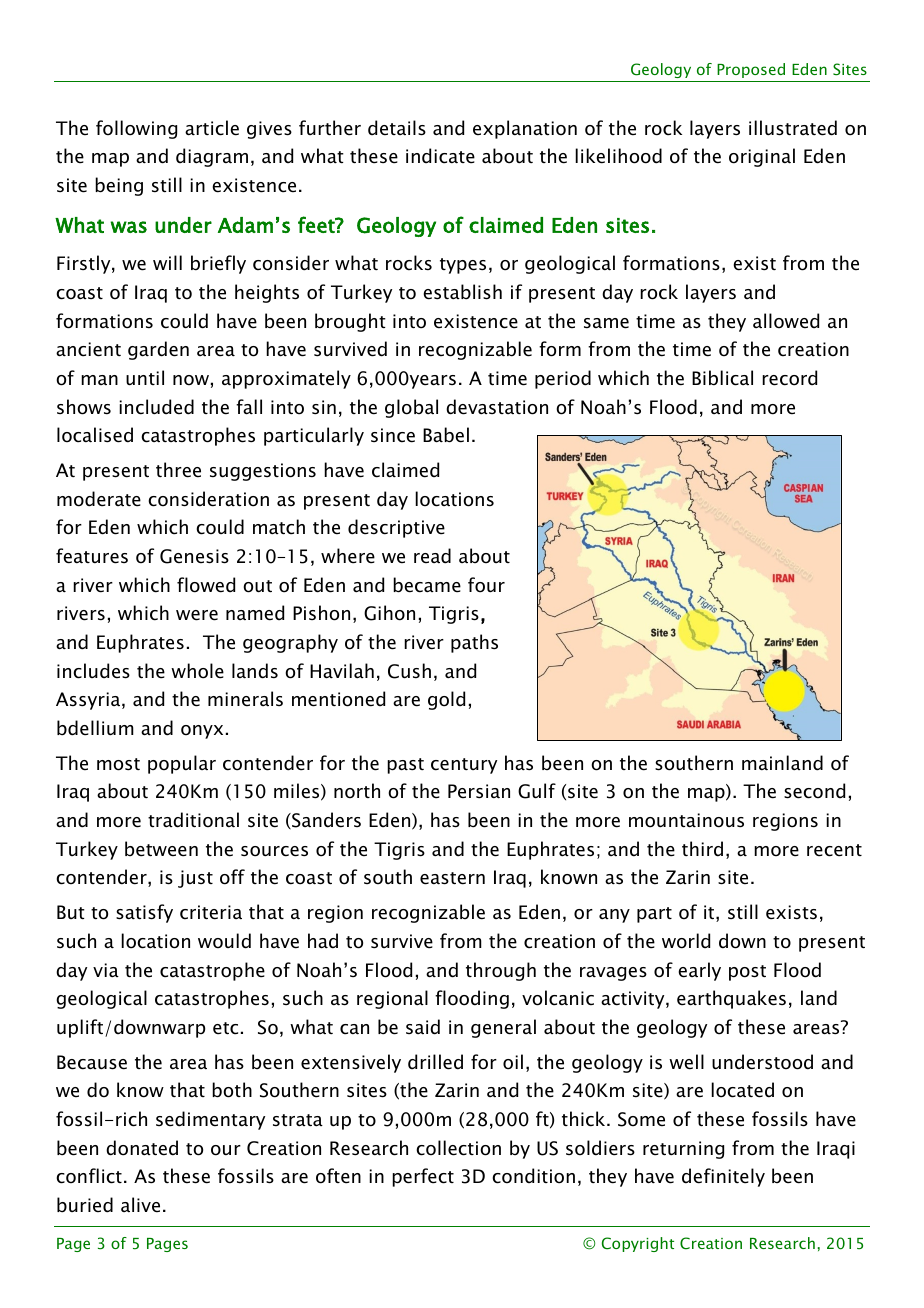  I want to click on through, so click(501, 971).
